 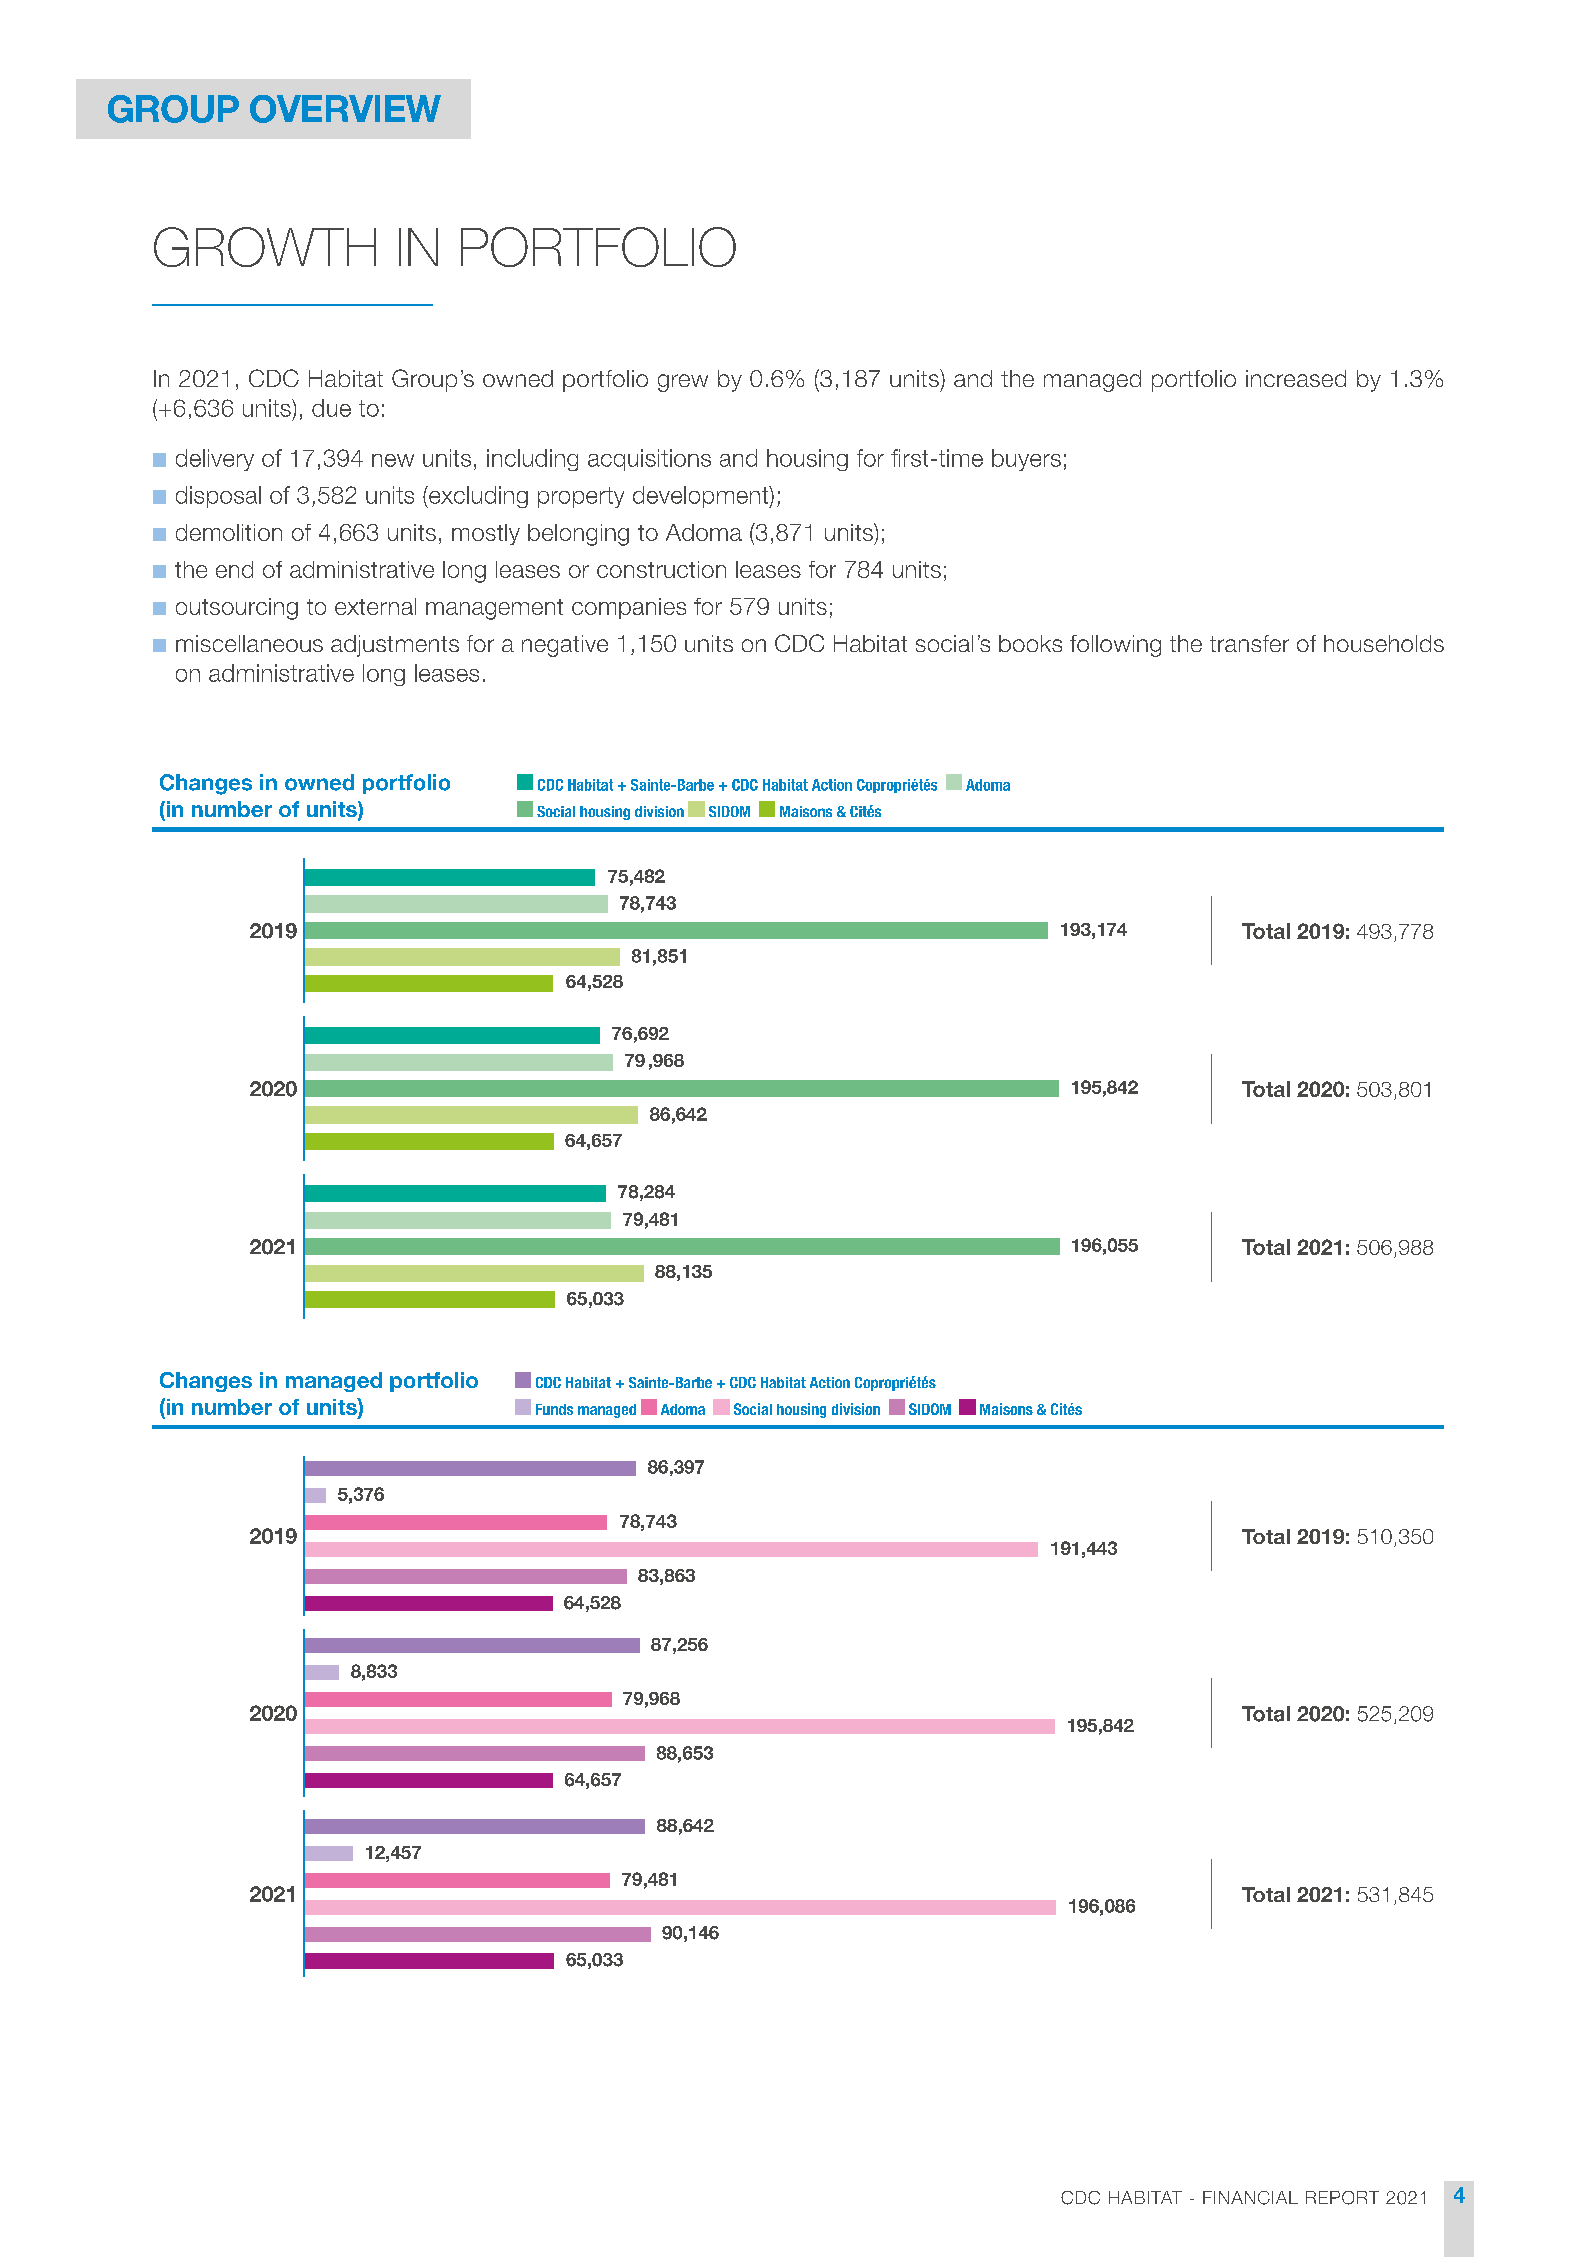 I want to click on Funds, so click(x=554, y=1409).
